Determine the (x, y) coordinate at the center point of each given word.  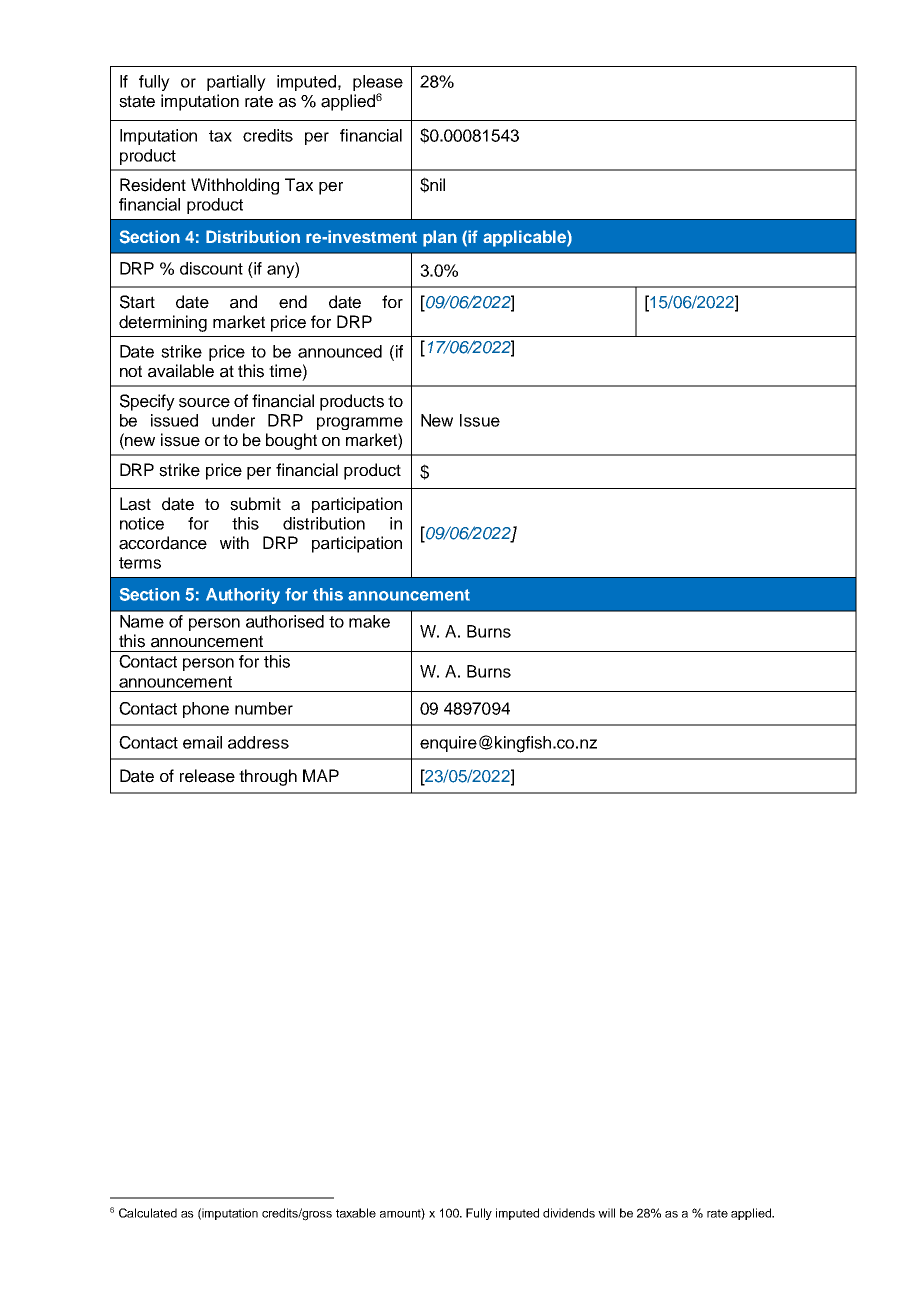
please (378, 84)
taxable (356, 1213)
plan (440, 238)
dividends (569, 1213)
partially (236, 83)
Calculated (148, 1213)
